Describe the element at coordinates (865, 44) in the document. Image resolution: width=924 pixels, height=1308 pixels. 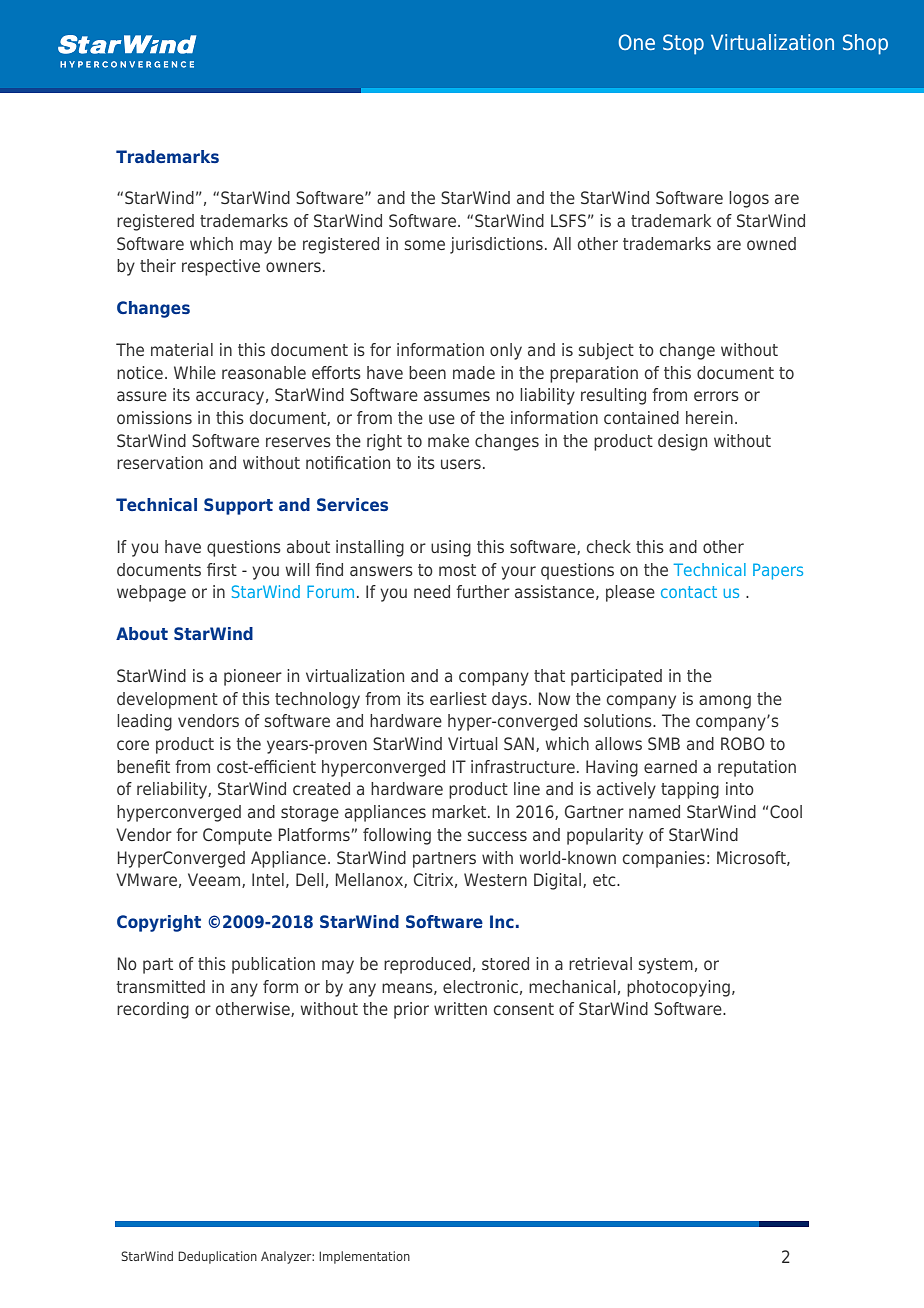
I see `Shop` at that location.
